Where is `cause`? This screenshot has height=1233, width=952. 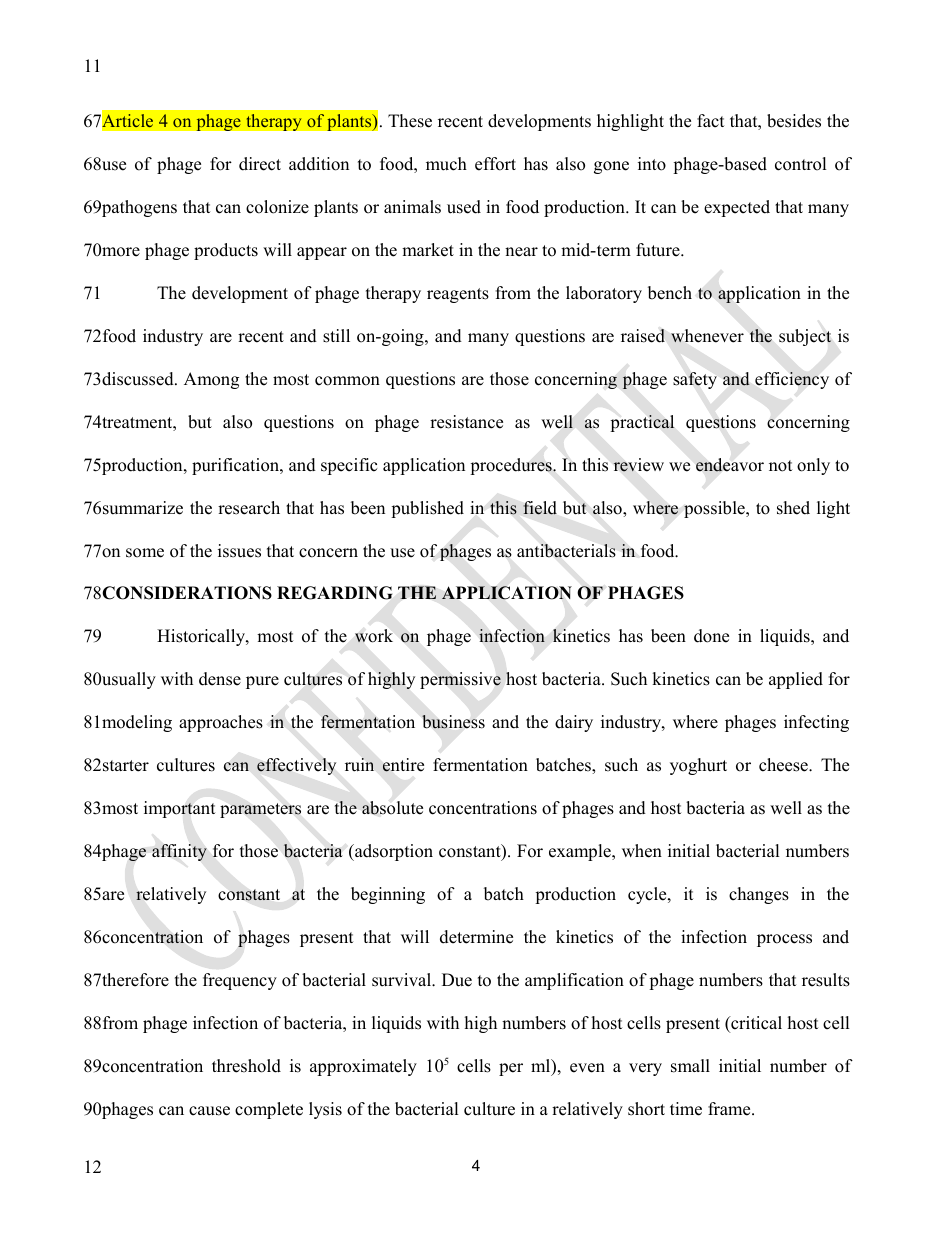 cause is located at coordinates (209, 1111).
